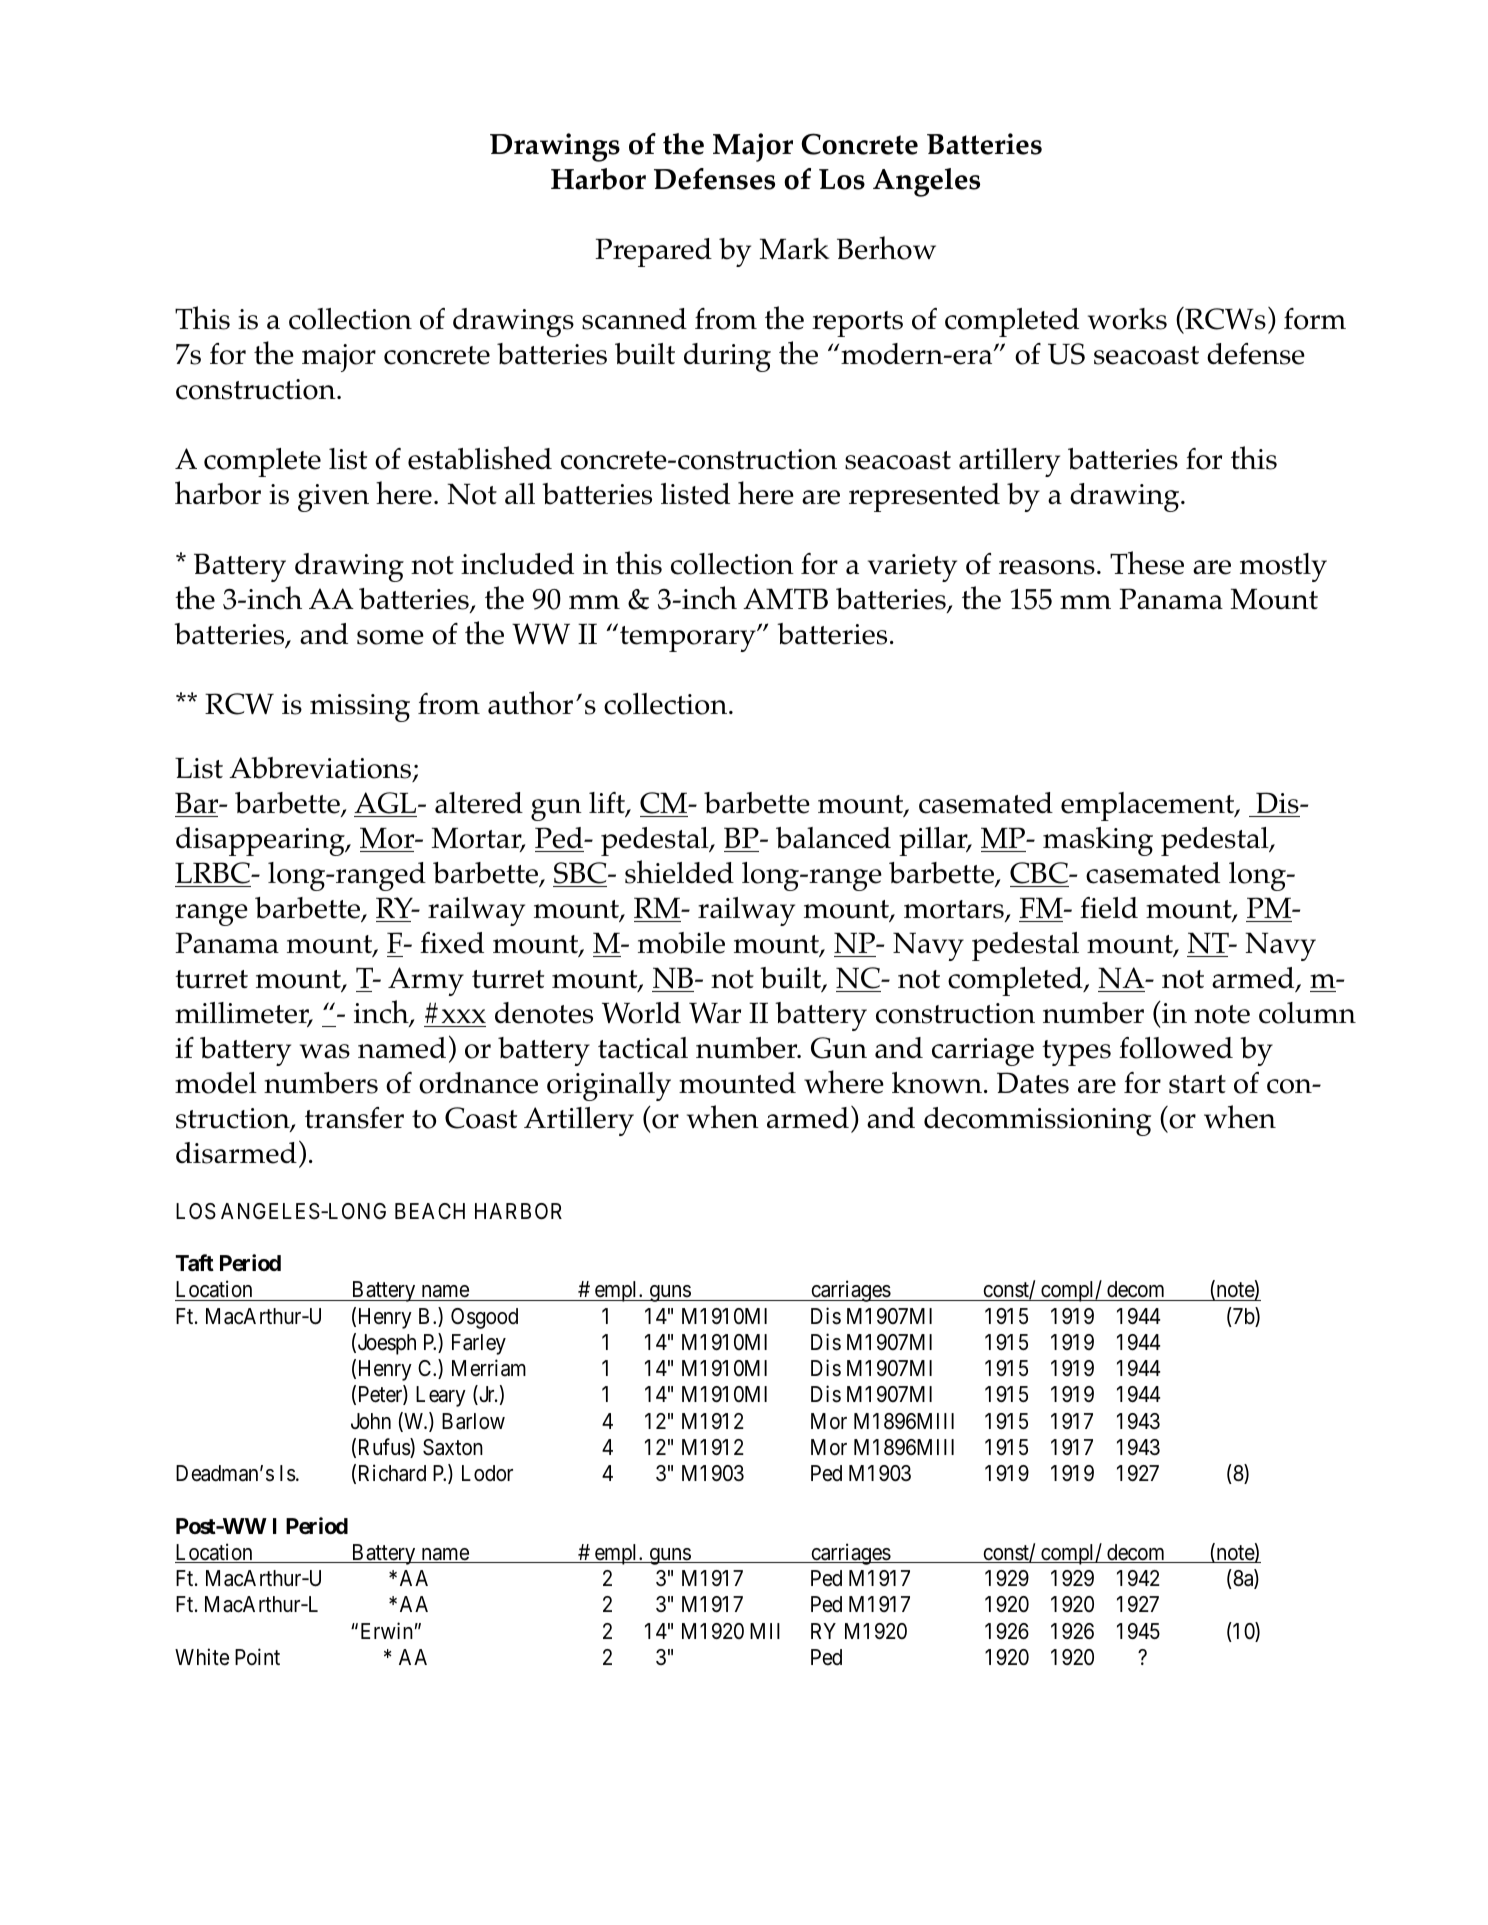  What do you see at coordinates (689, 639) in the page?
I see `temporary` at bounding box center [689, 639].
